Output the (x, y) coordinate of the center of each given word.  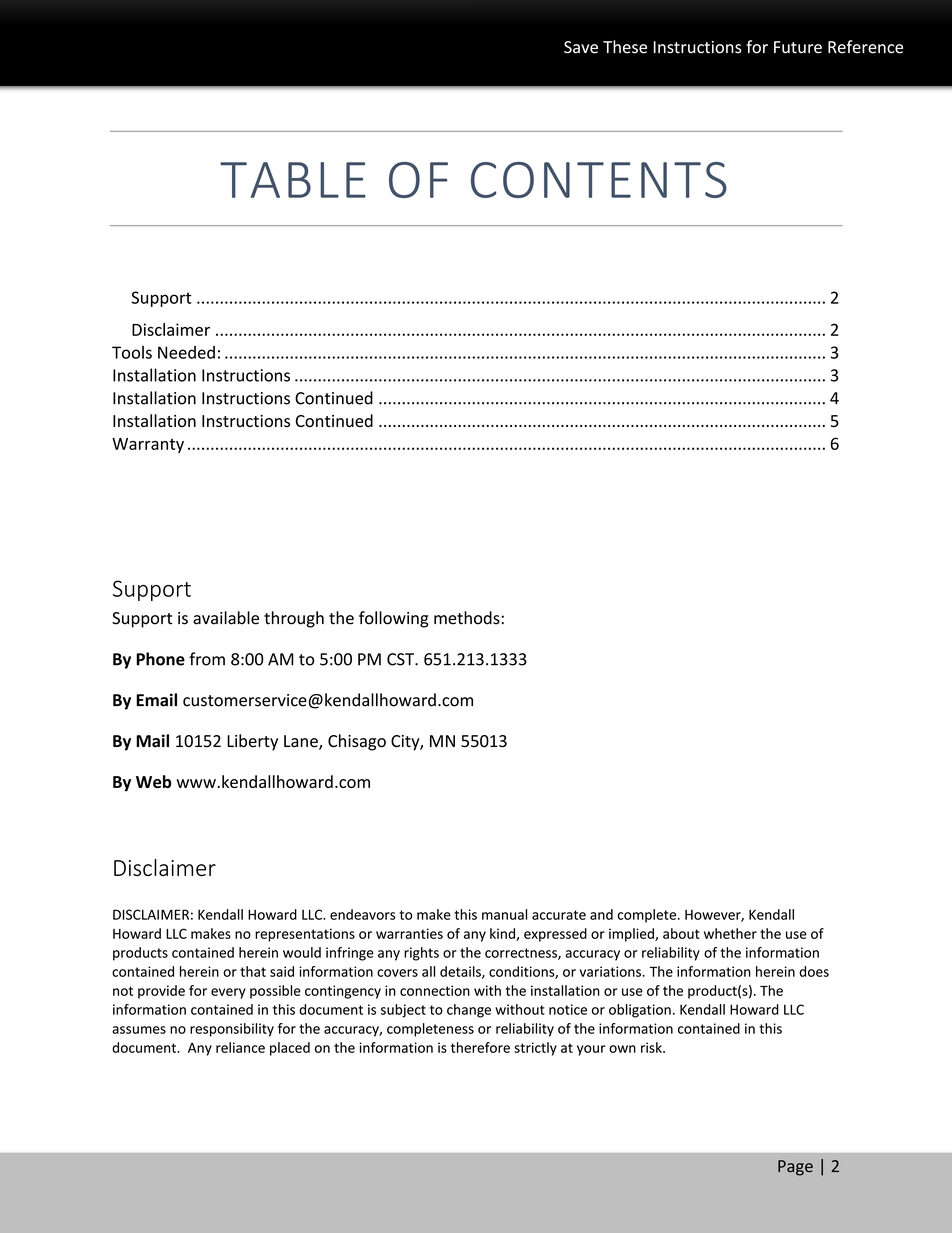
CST (401, 659)
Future (798, 47)
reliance (240, 1047)
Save (581, 47)
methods (468, 618)
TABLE (293, 180)
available (226, 618)
